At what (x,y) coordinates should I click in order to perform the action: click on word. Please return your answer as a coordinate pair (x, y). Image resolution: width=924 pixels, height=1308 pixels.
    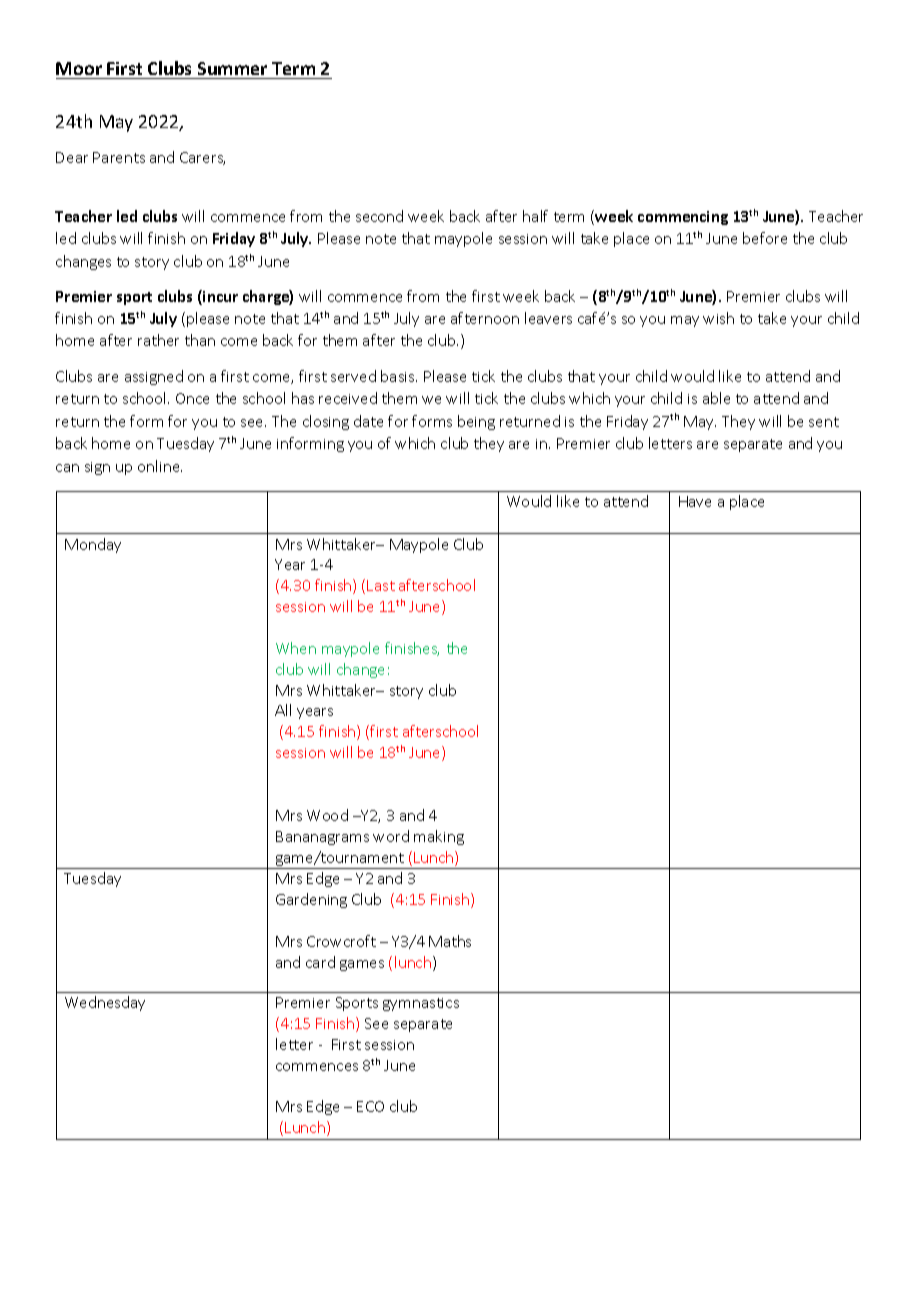
    Looking at the image, I should click on (391, 836).
